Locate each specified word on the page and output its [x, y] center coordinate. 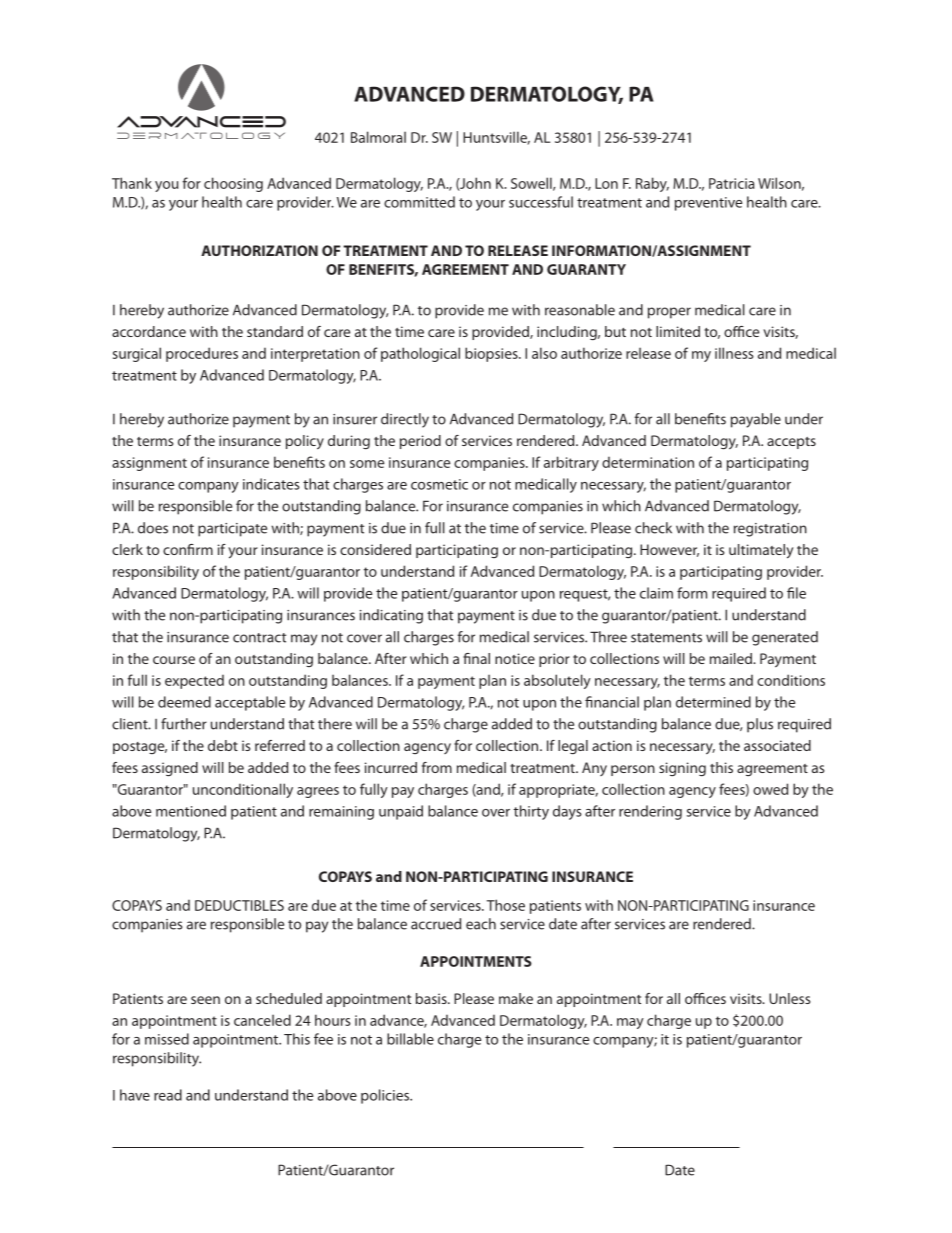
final [476, 658]
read [168, 1095]
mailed [732, 658]
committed [419, 202]
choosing [233, 184]
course [174, 660]
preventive [708, 204]
